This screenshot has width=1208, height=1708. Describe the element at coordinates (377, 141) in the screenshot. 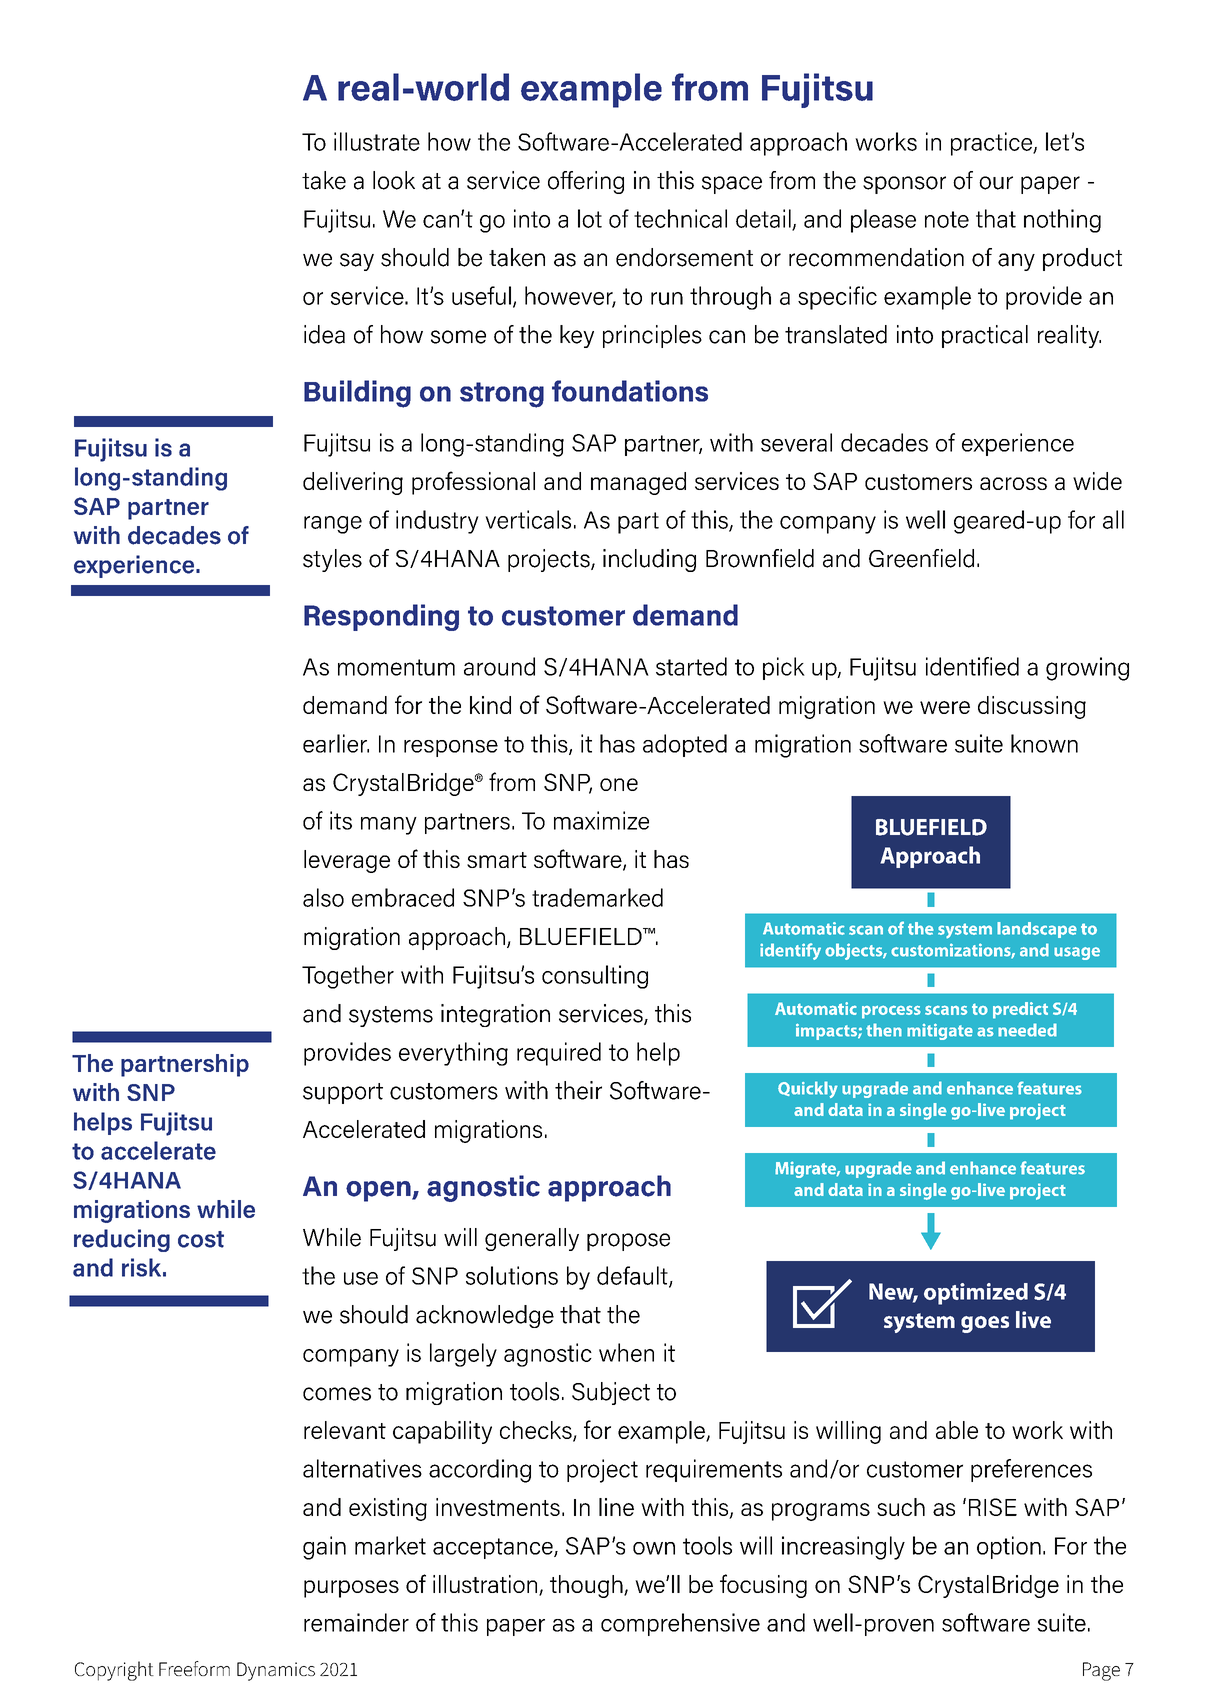

I see `illustrate` at that location.
